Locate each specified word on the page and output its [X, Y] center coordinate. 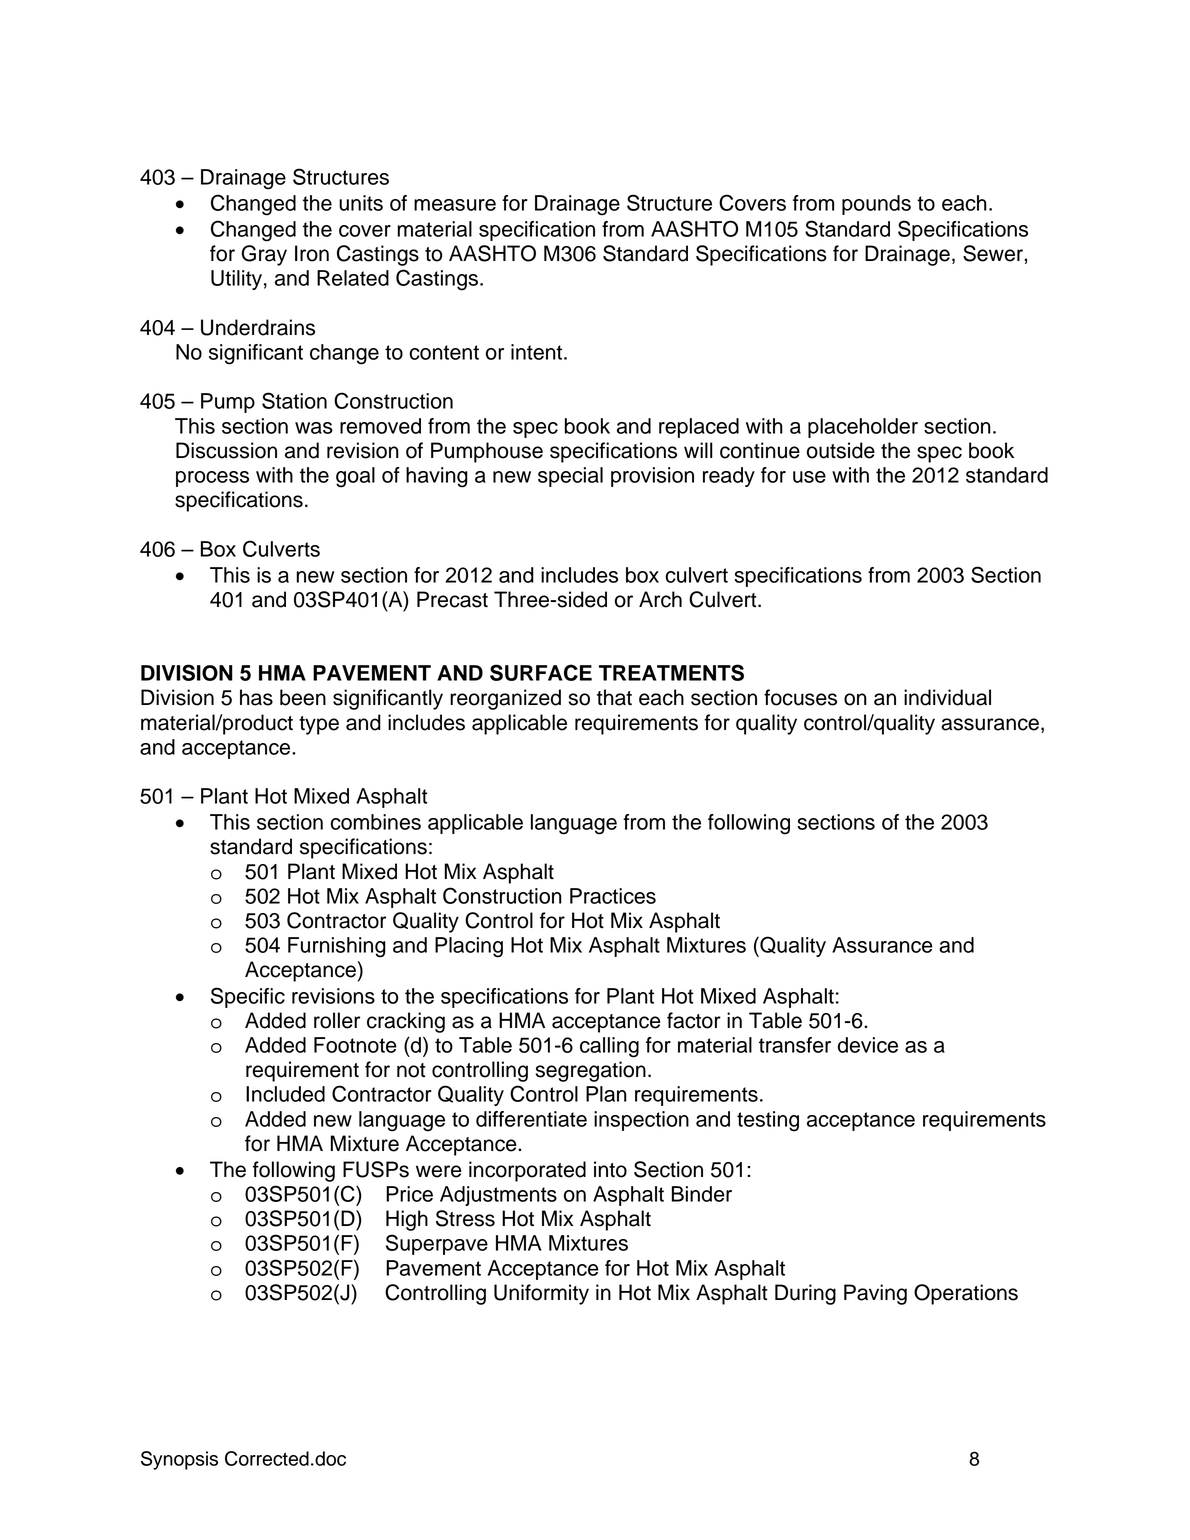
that [614, 697]
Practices [613, 896]
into [610, 1169]
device [868, 1045]
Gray [264, 255]
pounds [876, 205]
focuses [800, 697]
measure [455, 205]
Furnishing [337, 947]
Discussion [226, 450]
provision [652, 477]
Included [285, 1094]
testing [768, 1121]
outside [841, 450]
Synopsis [179, 1460]
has [256, 697]
